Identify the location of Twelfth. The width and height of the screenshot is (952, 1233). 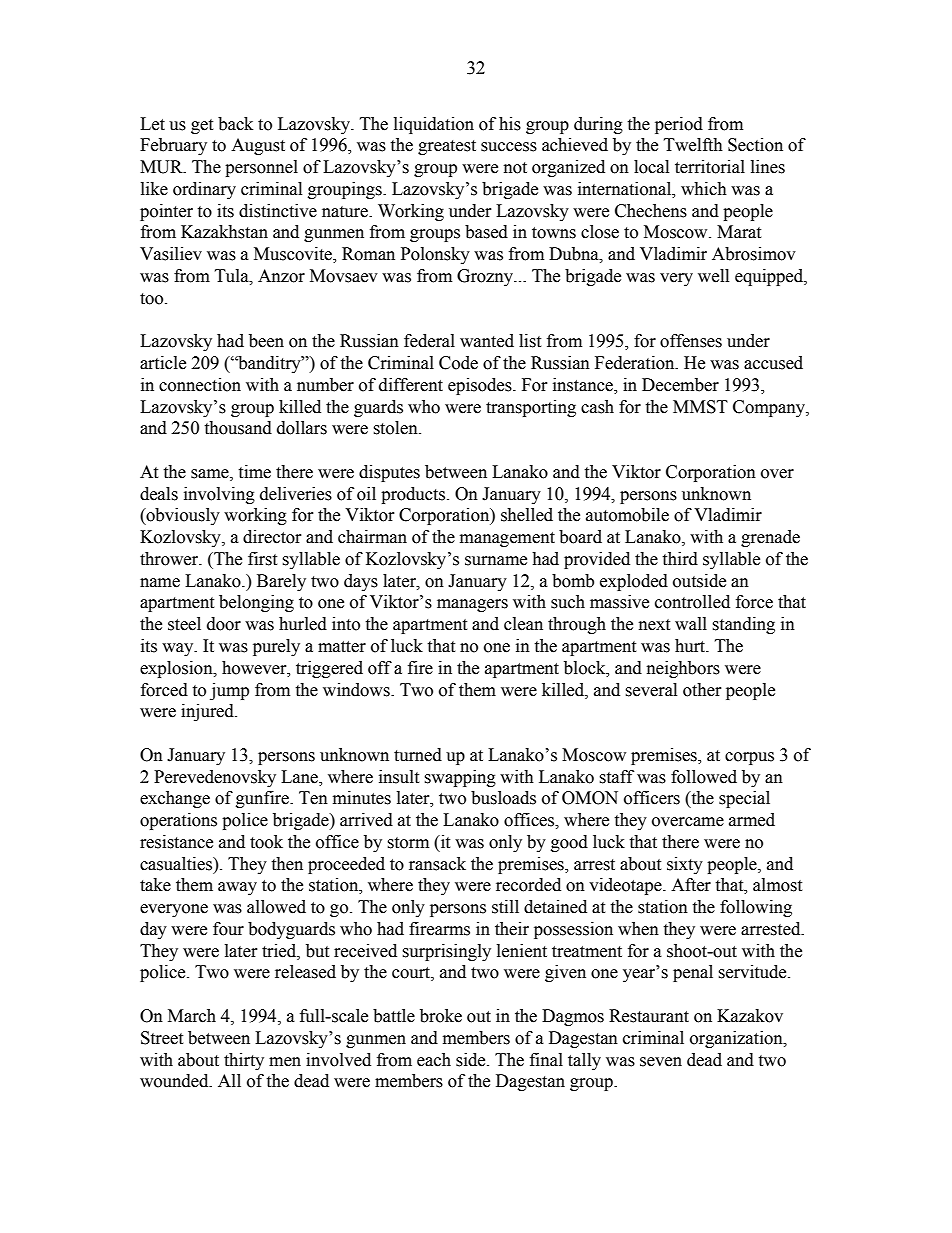
(693, 145).
